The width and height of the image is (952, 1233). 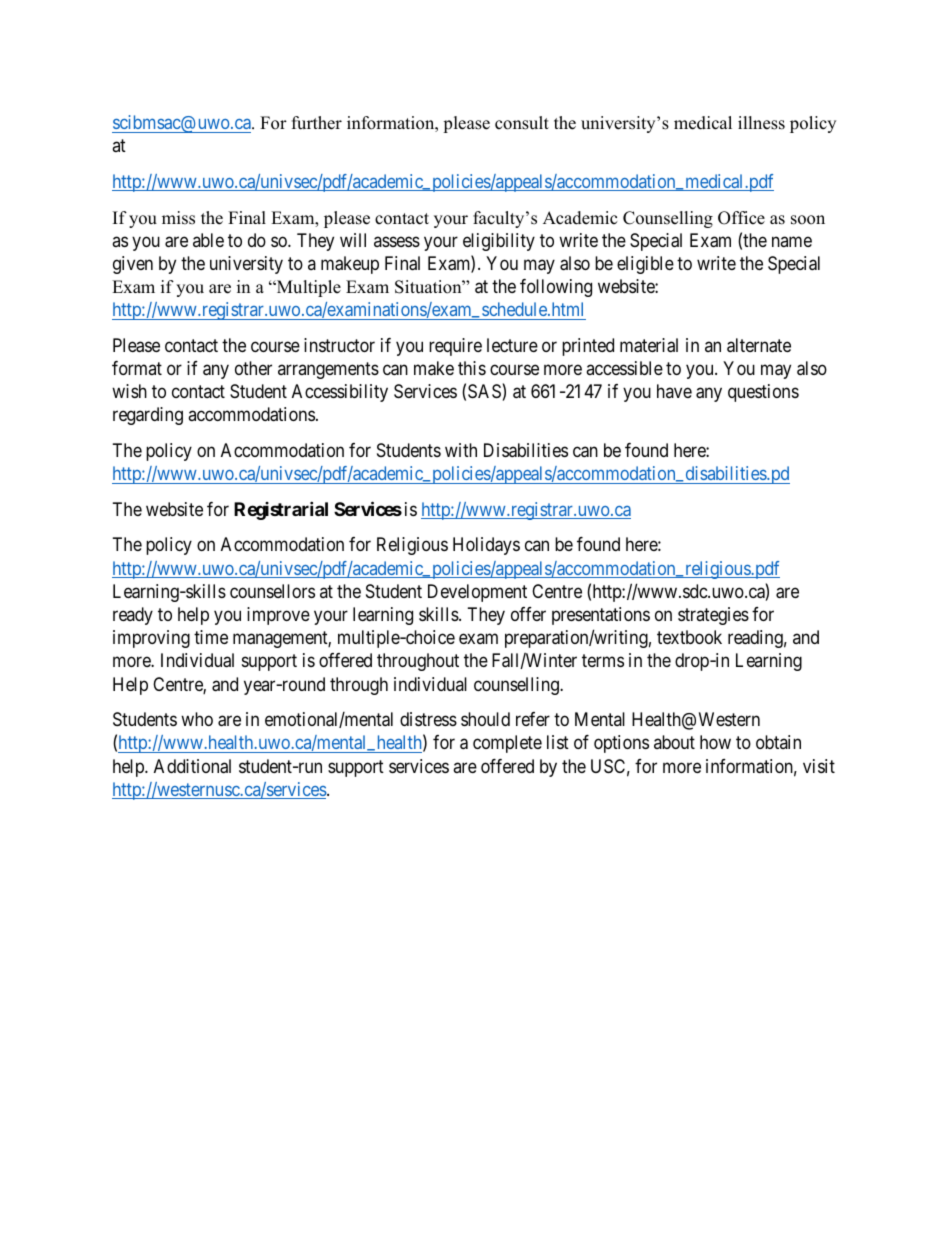 What do you see at coordinates (272, 591) in the image?
I see `counsellors` at bounding box center [272, 591].
